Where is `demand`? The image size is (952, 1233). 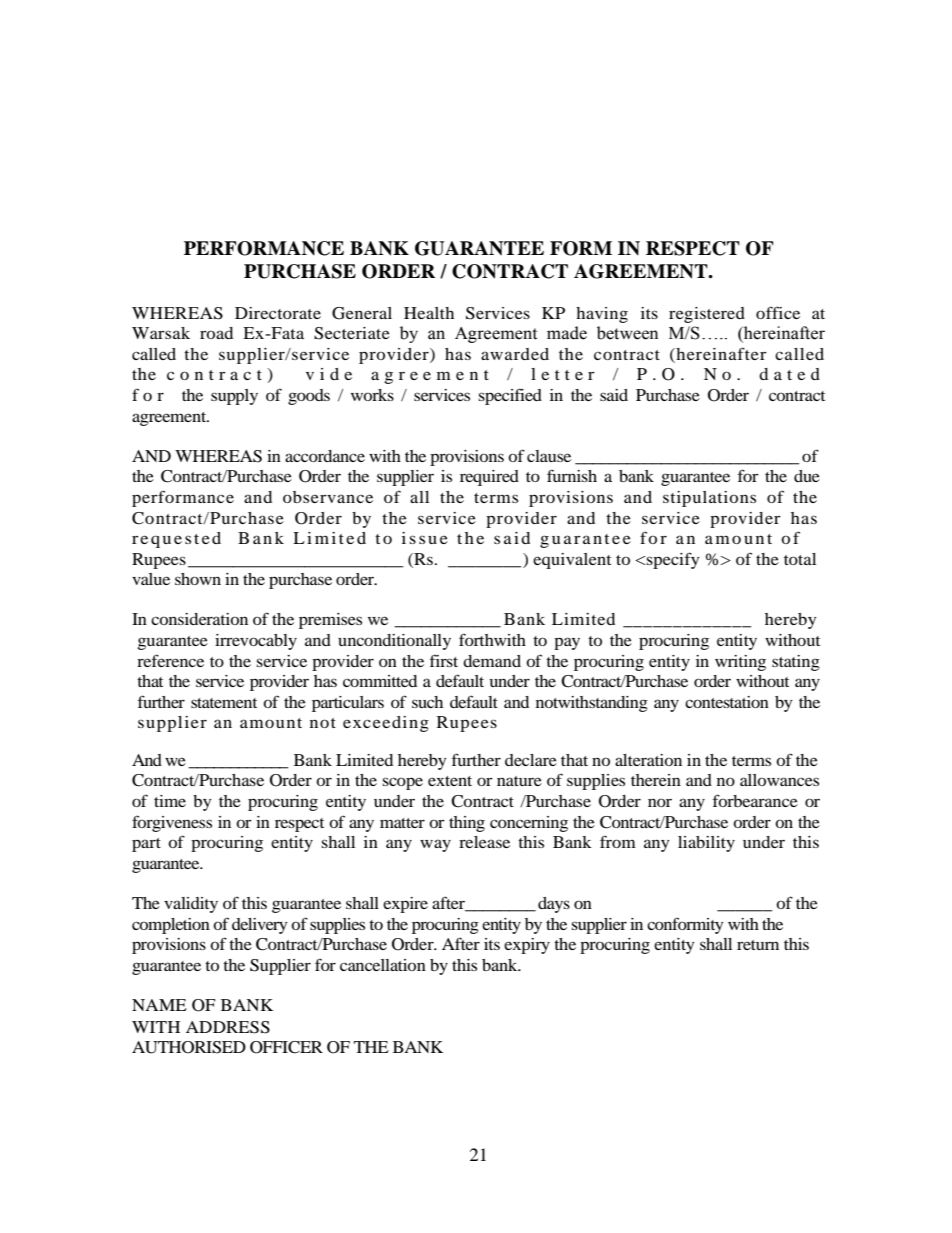 demand is located at coordinates (492, 661).
